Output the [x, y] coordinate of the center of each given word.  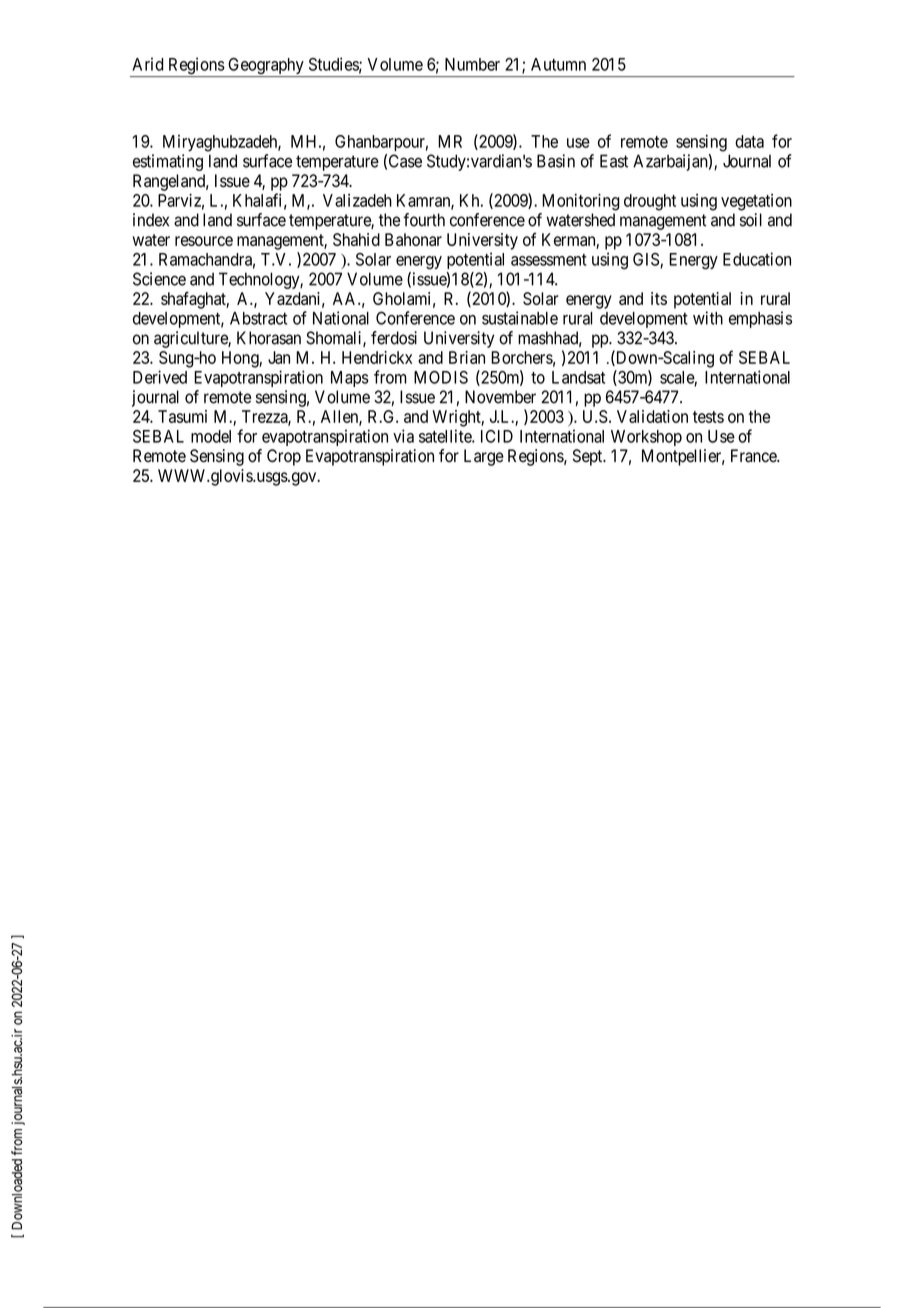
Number [472, 64]
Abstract [258, 318]
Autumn [558, 64]
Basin [556, 161]
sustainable [520, 318]
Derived [160, 377]
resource [204, 241]
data [749, 141]
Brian [467, 357]
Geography [266, 67]
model [211, 436]
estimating [168, 162]
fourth [424, 220]
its [659, 298]
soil [751, 220]
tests [708, 417]
